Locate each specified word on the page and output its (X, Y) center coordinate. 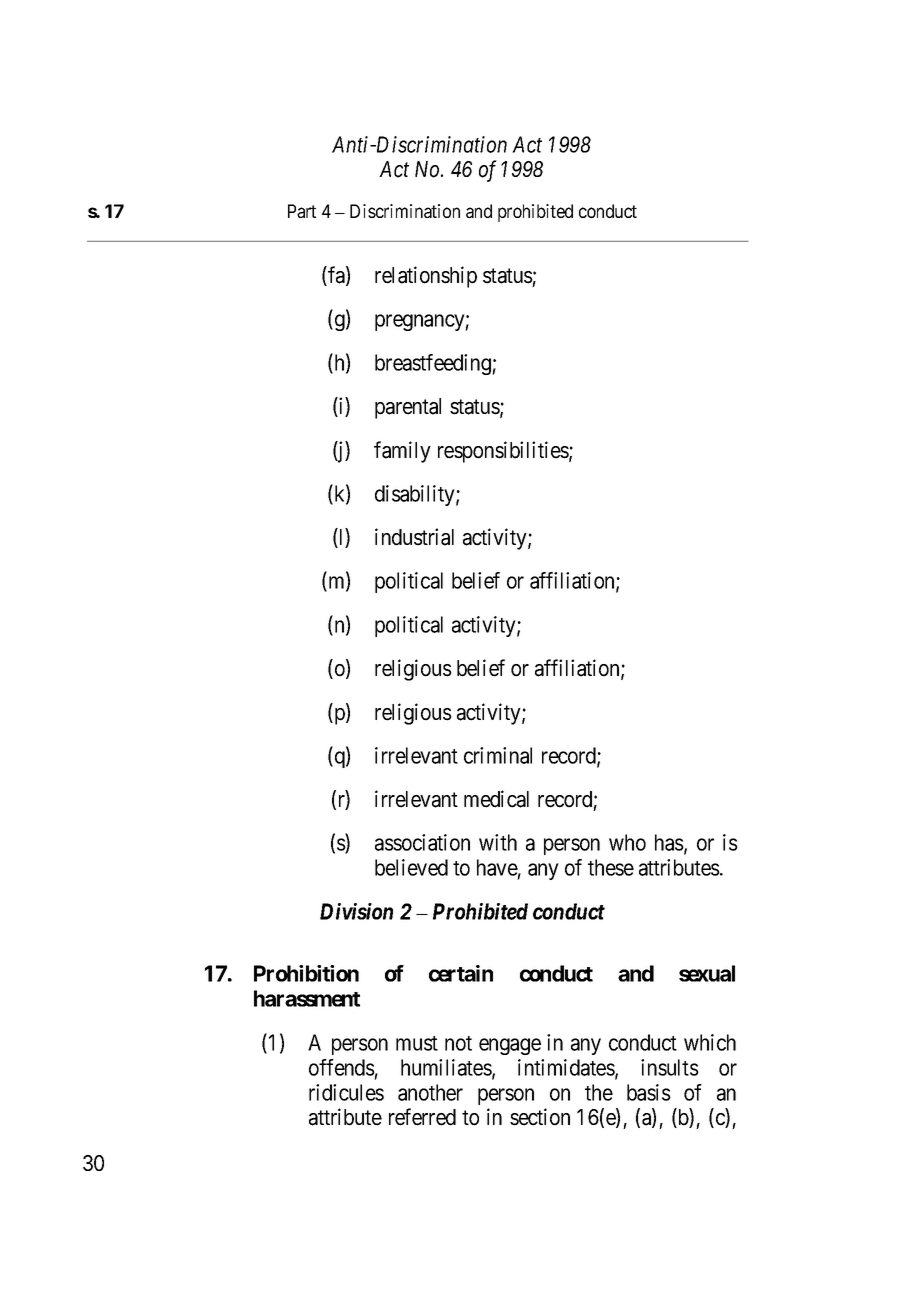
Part (302, 211)
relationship (426, 277)
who (627, 842)
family (402, 452)
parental (408, 408)
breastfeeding (434, 364)
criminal (498, 755)
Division (356, 911)
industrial (414, 537)
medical (496, 799)
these (611, 867)
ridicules (346, 1092)
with (498, 842)
